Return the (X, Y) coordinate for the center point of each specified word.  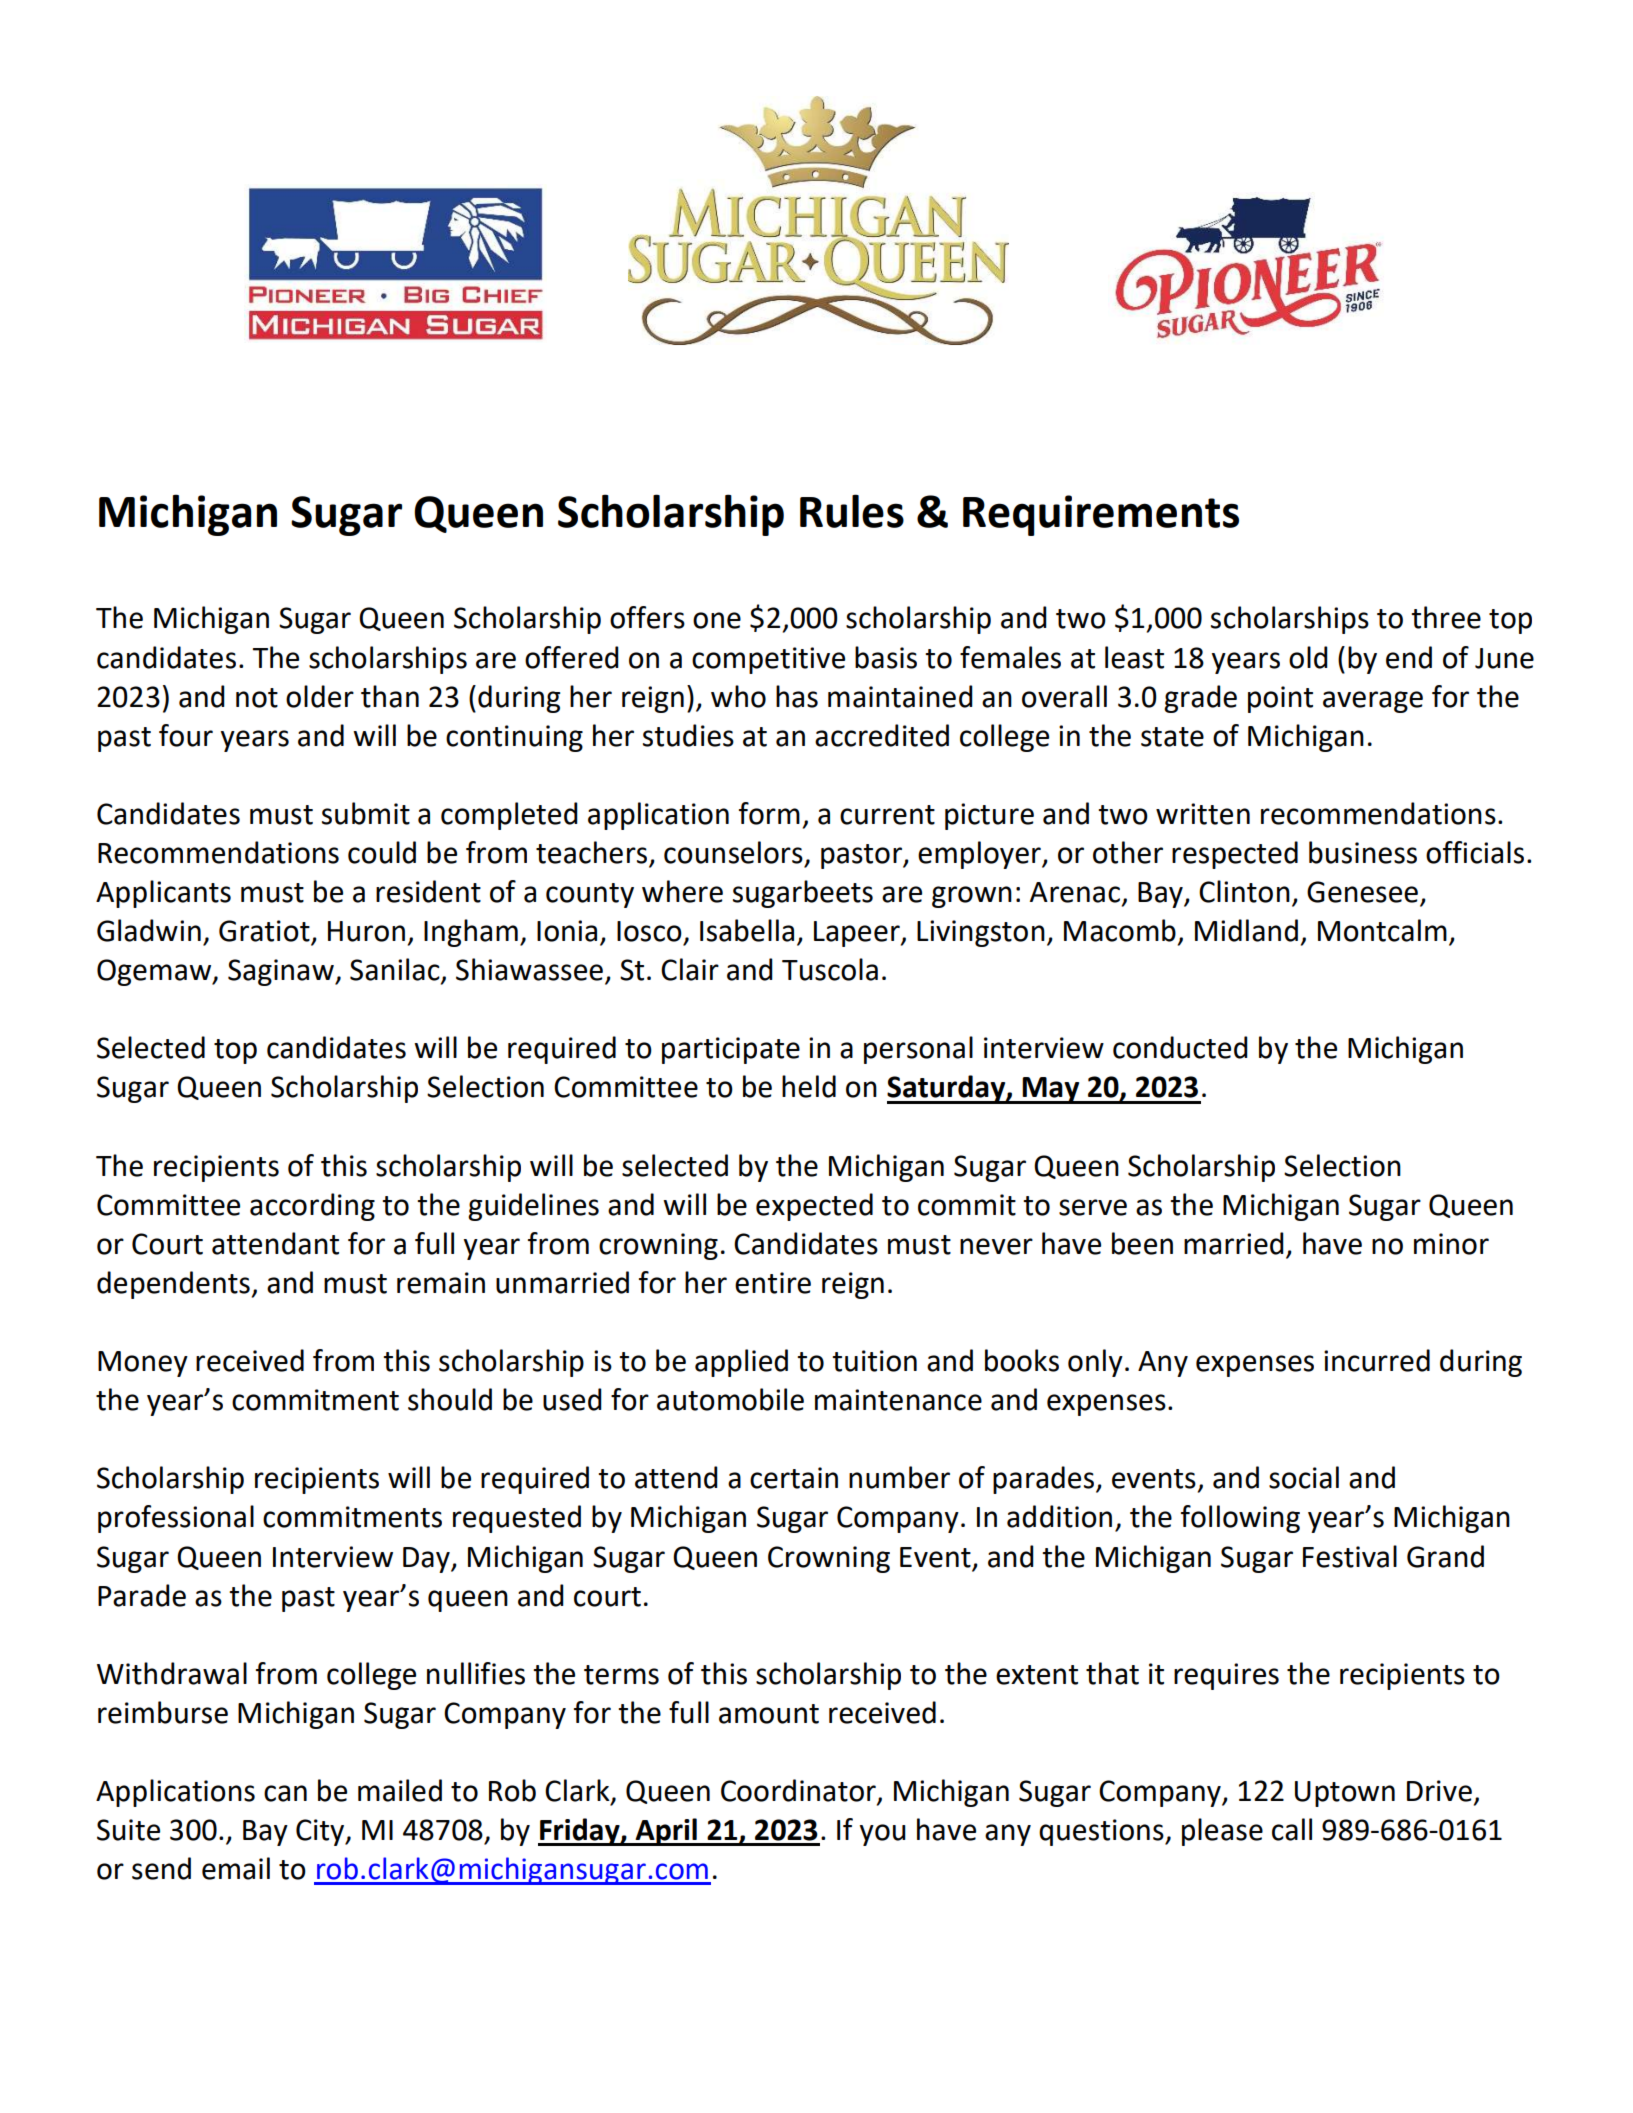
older (320, 696)
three (1446, 617)
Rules (852, 511)
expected (814, 1207)
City (321, 1832)
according (312, 1207)
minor (1451, 1244)
